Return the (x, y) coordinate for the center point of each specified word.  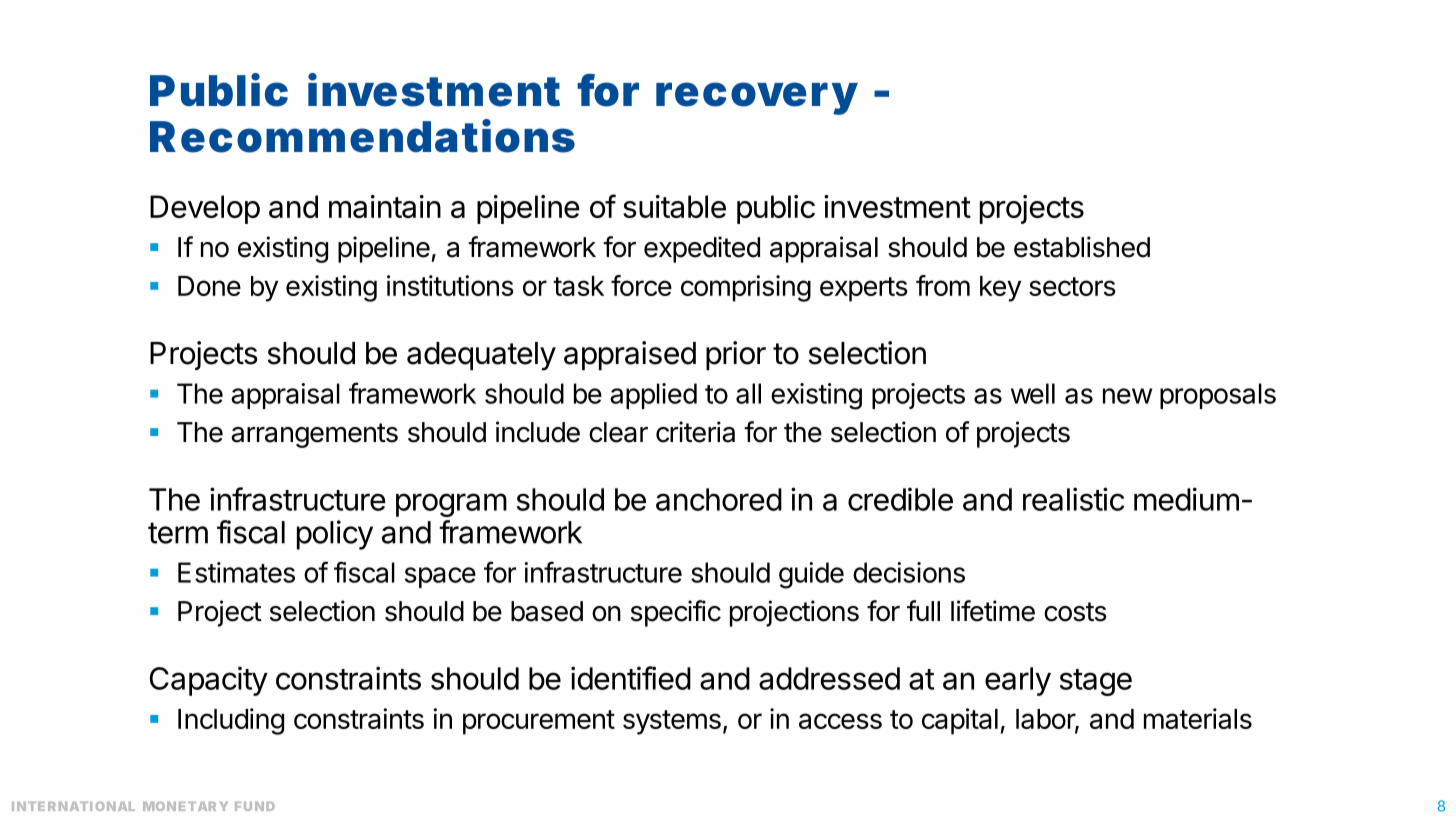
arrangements (314, 435)
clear (618, 432)
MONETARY (185, 806)
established (1082, 247)
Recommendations (362, 136)
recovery (757, 98)
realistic (1073, 499)
